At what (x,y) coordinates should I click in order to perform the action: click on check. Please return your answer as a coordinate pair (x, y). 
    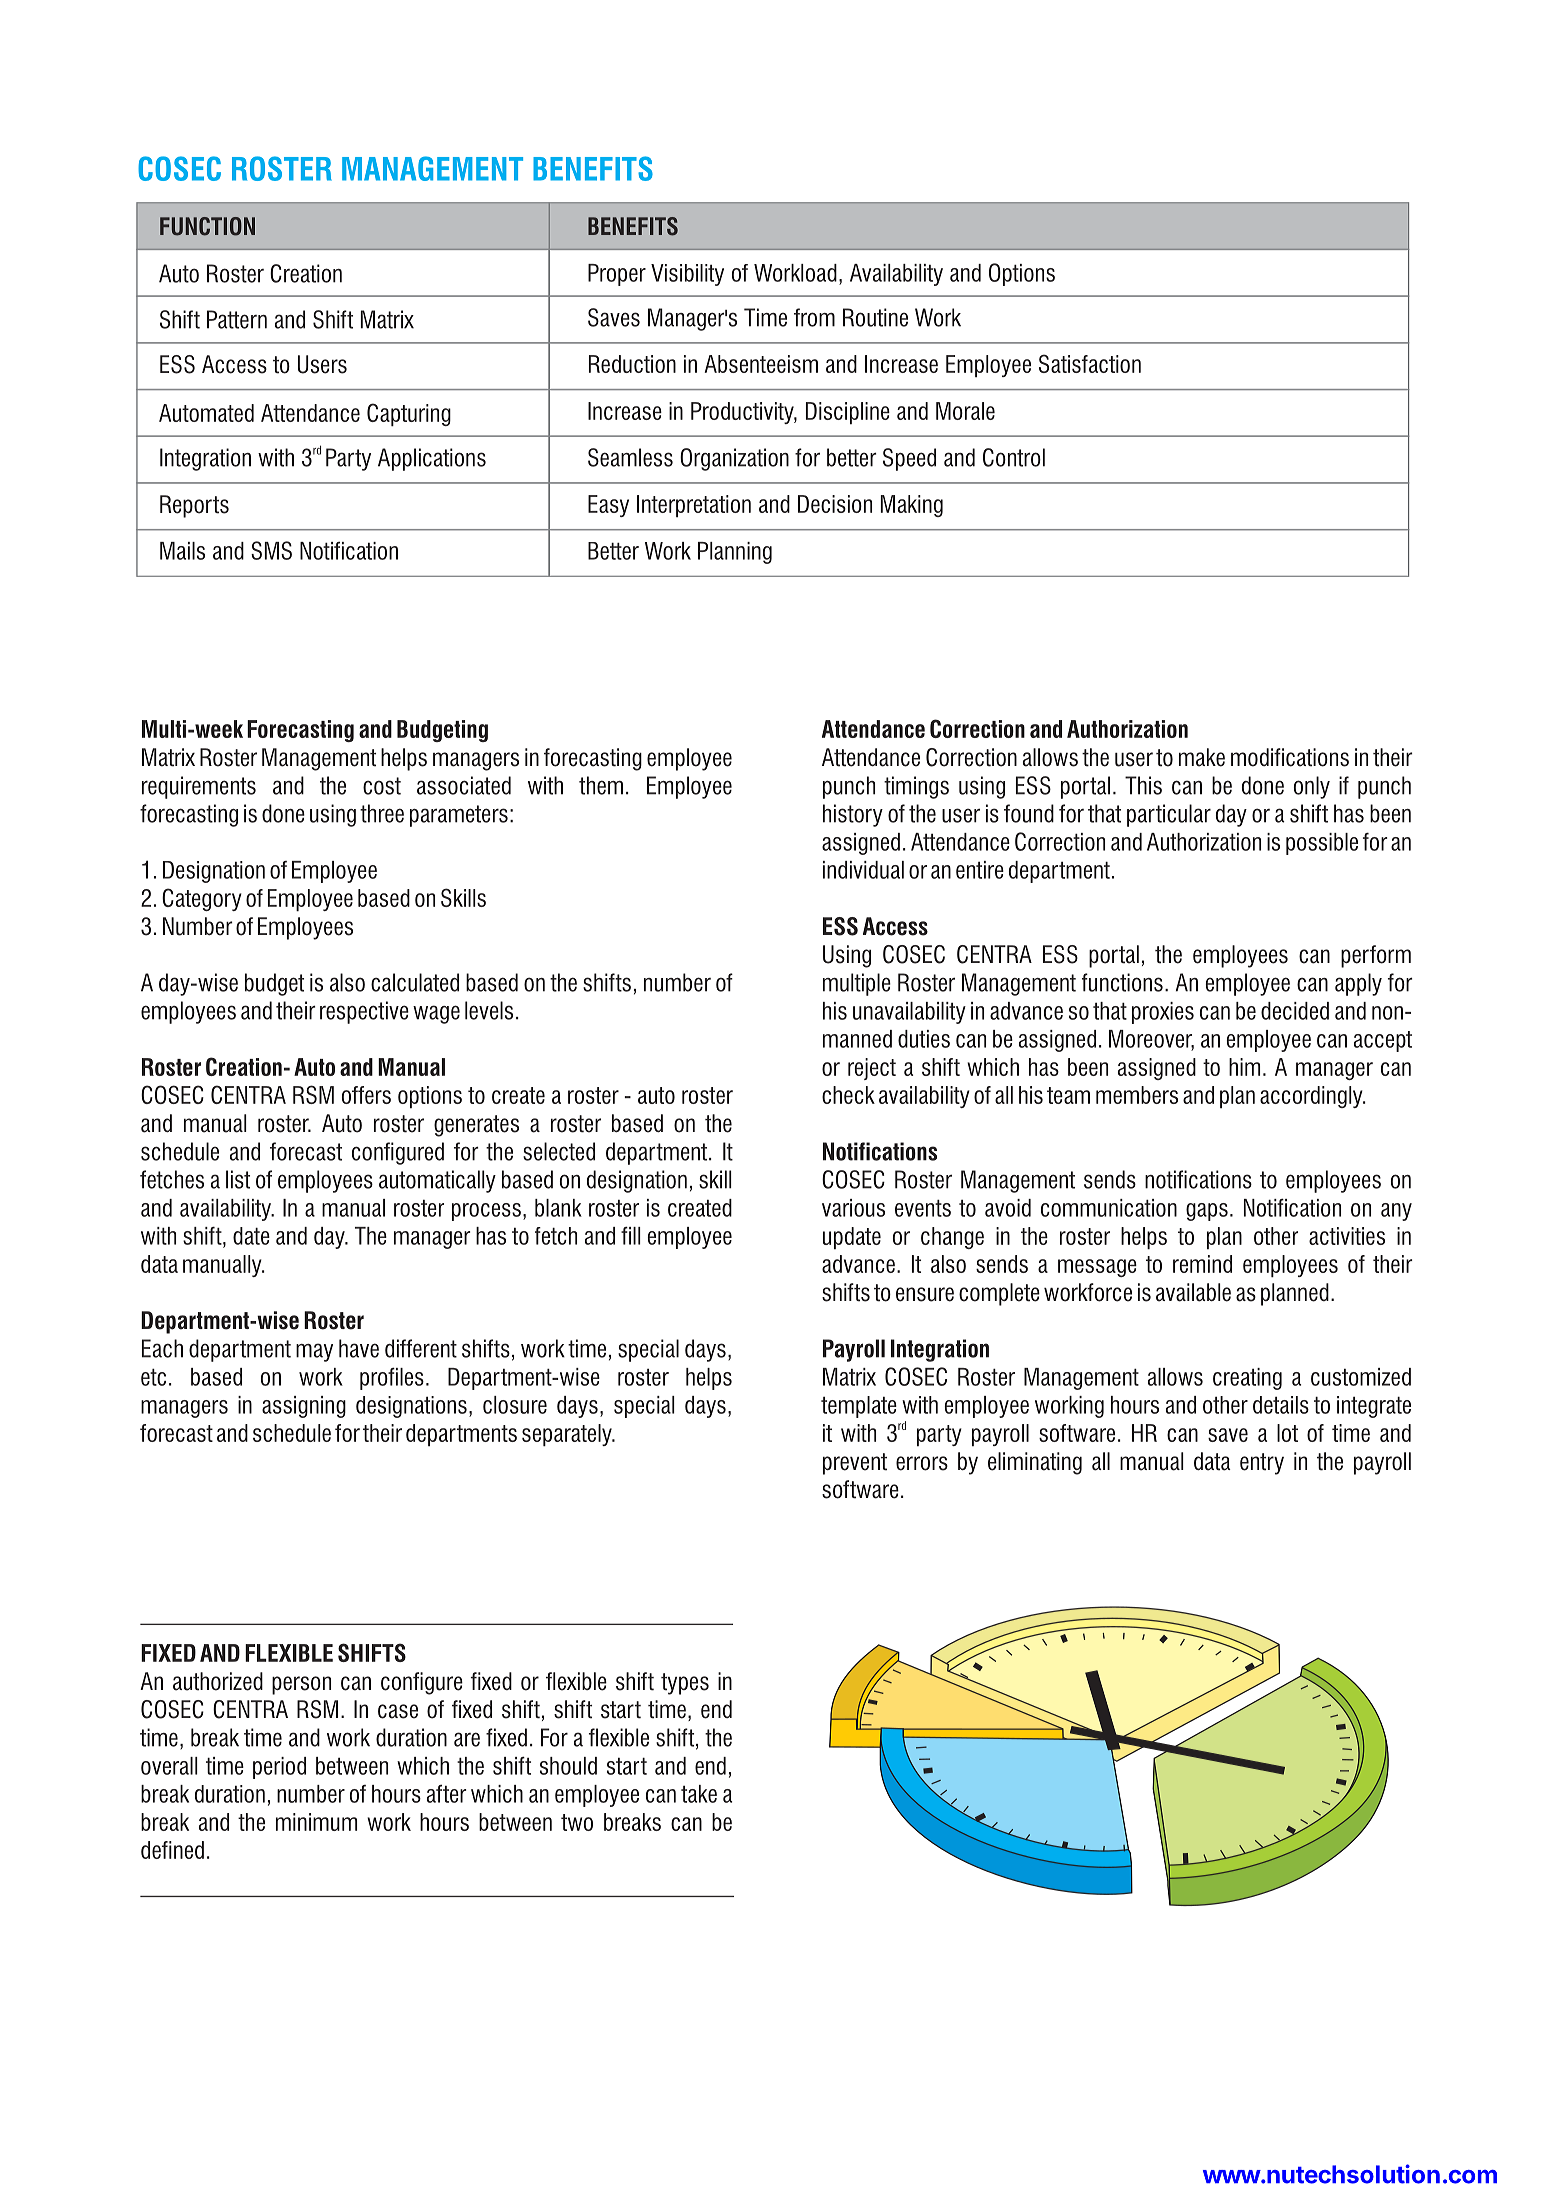
    Looking at the image, I should click on (848, 1095).
